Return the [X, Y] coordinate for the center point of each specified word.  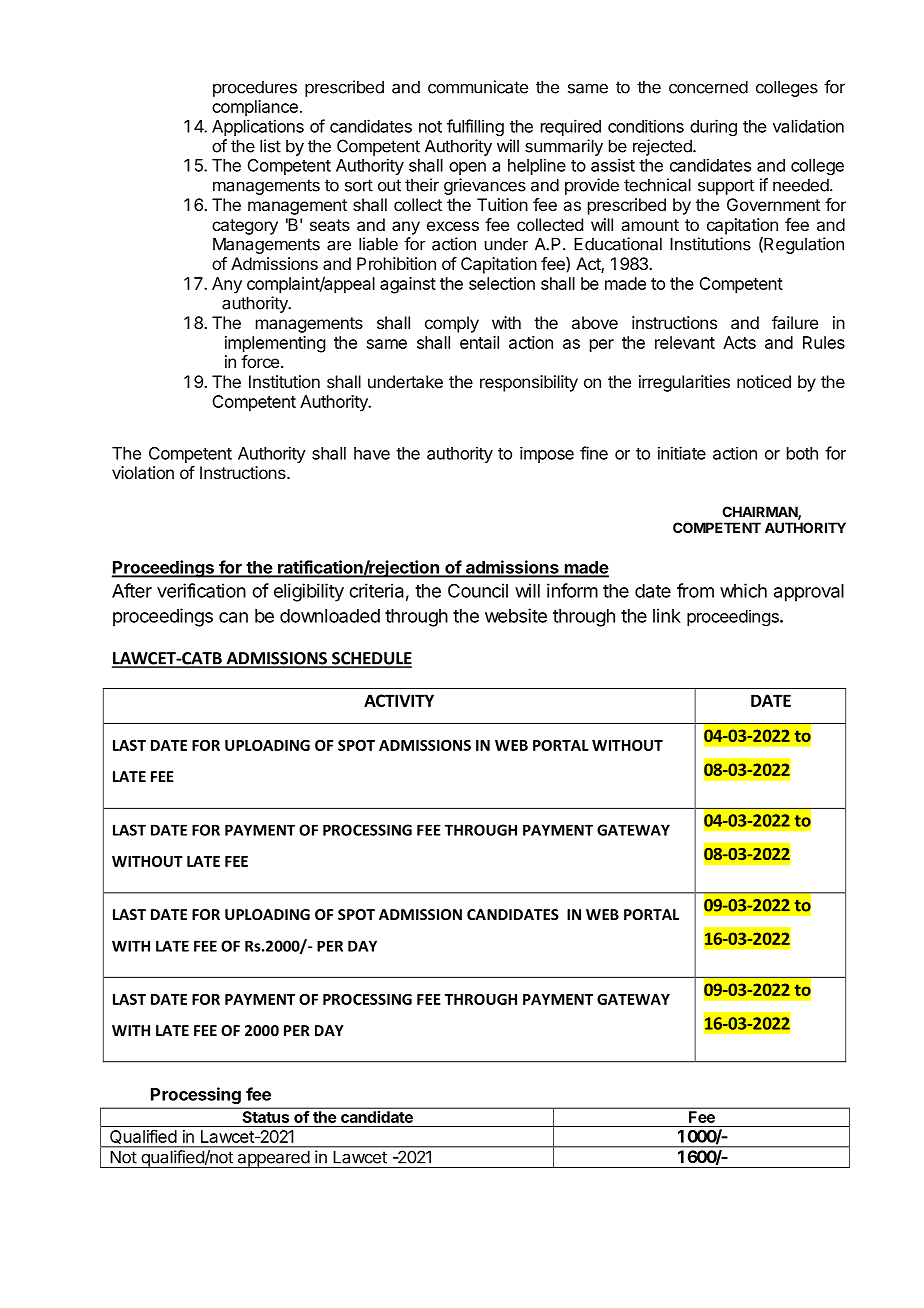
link [667, 615]
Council [478, 590]
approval [809, 593]
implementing [275, 344]
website [516, 615]
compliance [255, 108]
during [713, 127]
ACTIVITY [399, 700]
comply [452, 324]
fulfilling [475, 127]
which [743, 590]
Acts [739, 342]
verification [201, 590]
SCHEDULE [371, 659]
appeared [273, 1159]
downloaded [330, 616]
